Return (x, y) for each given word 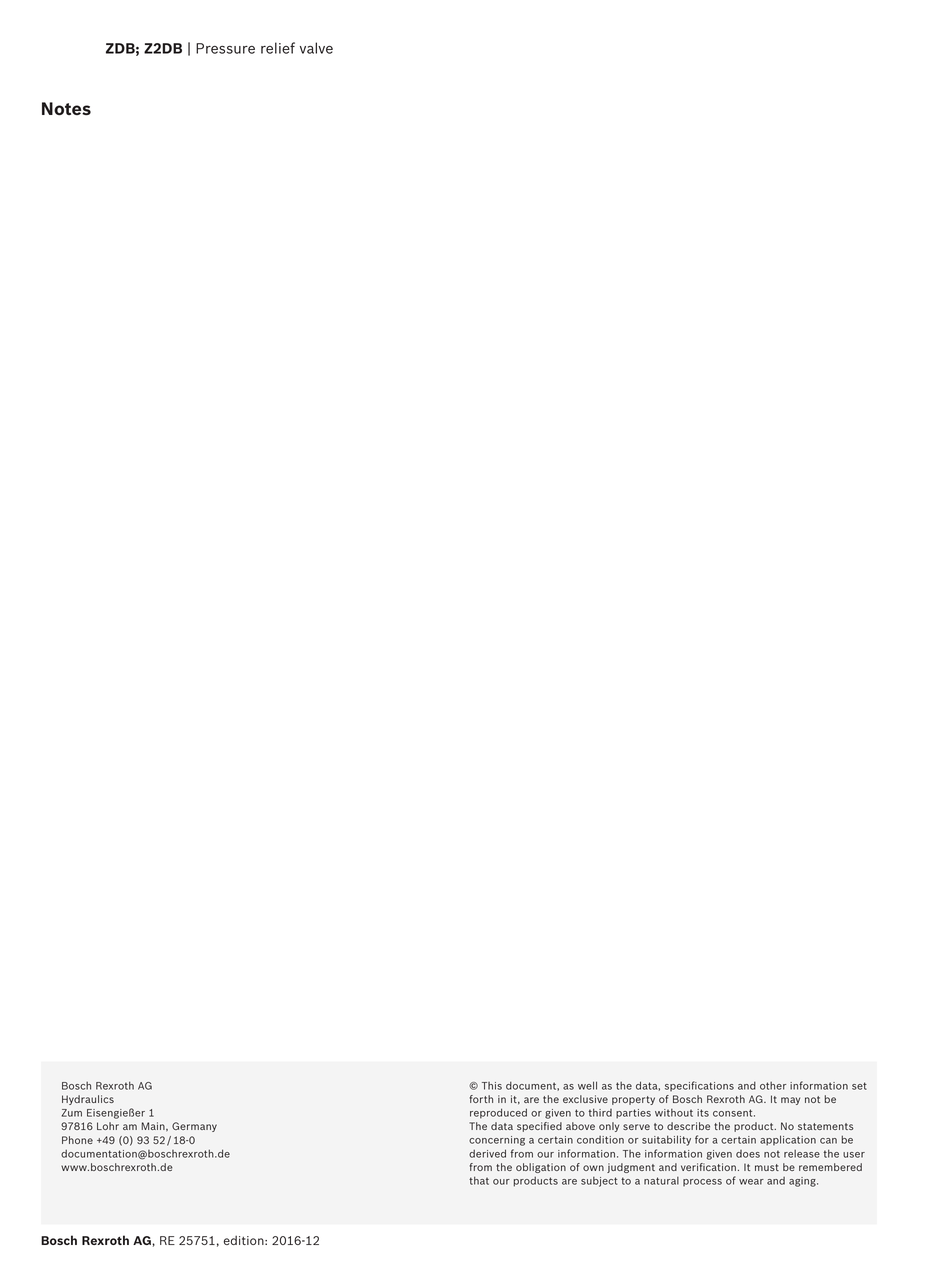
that (479, 1180)
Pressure (225, 48)
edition (245, 1240)
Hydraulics (88, 1100)
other (773, 1086)
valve (316, 48)
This (492, 1086)
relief (278, 48)
